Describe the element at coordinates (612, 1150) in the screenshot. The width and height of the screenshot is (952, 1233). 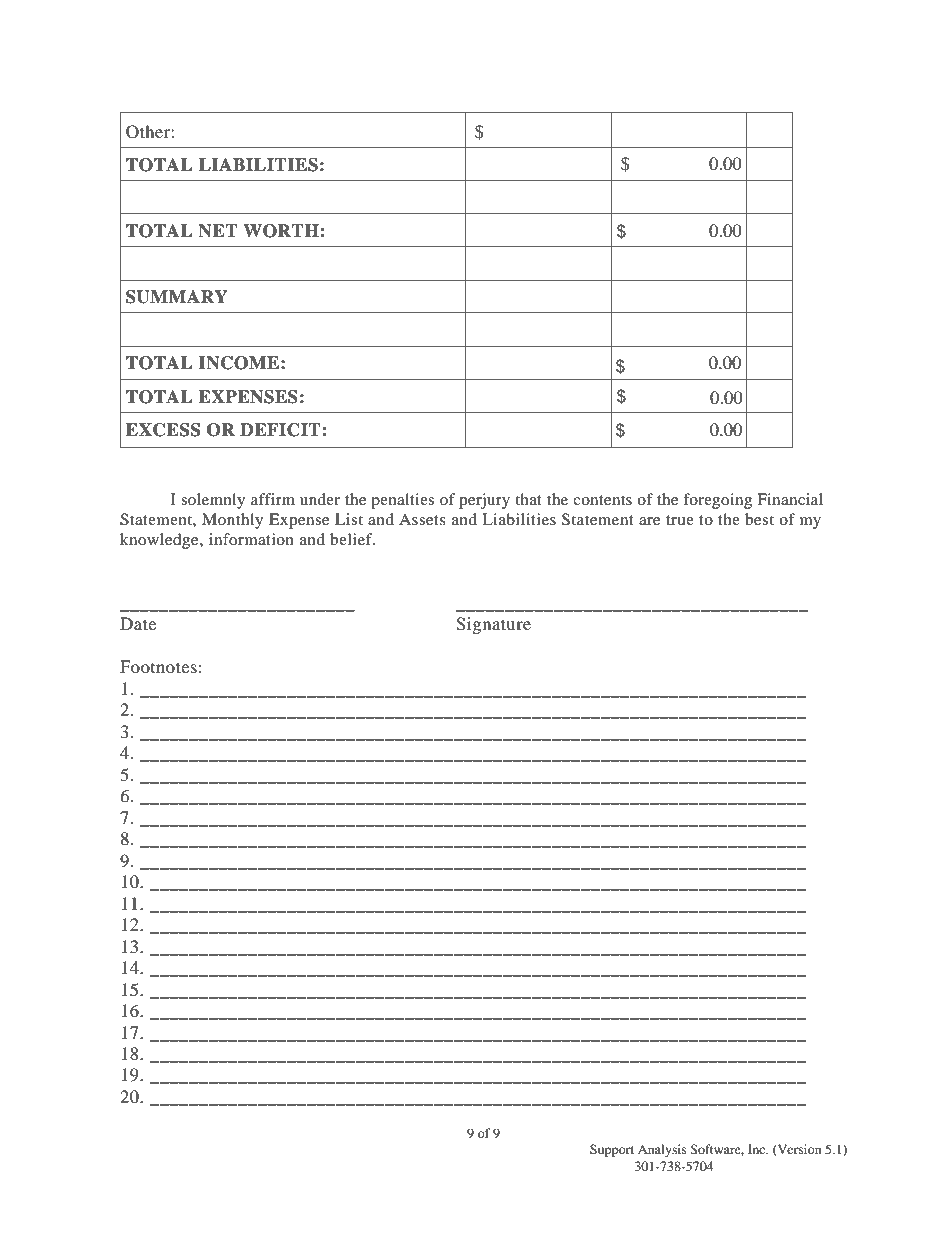
I see `Support` at that location.
